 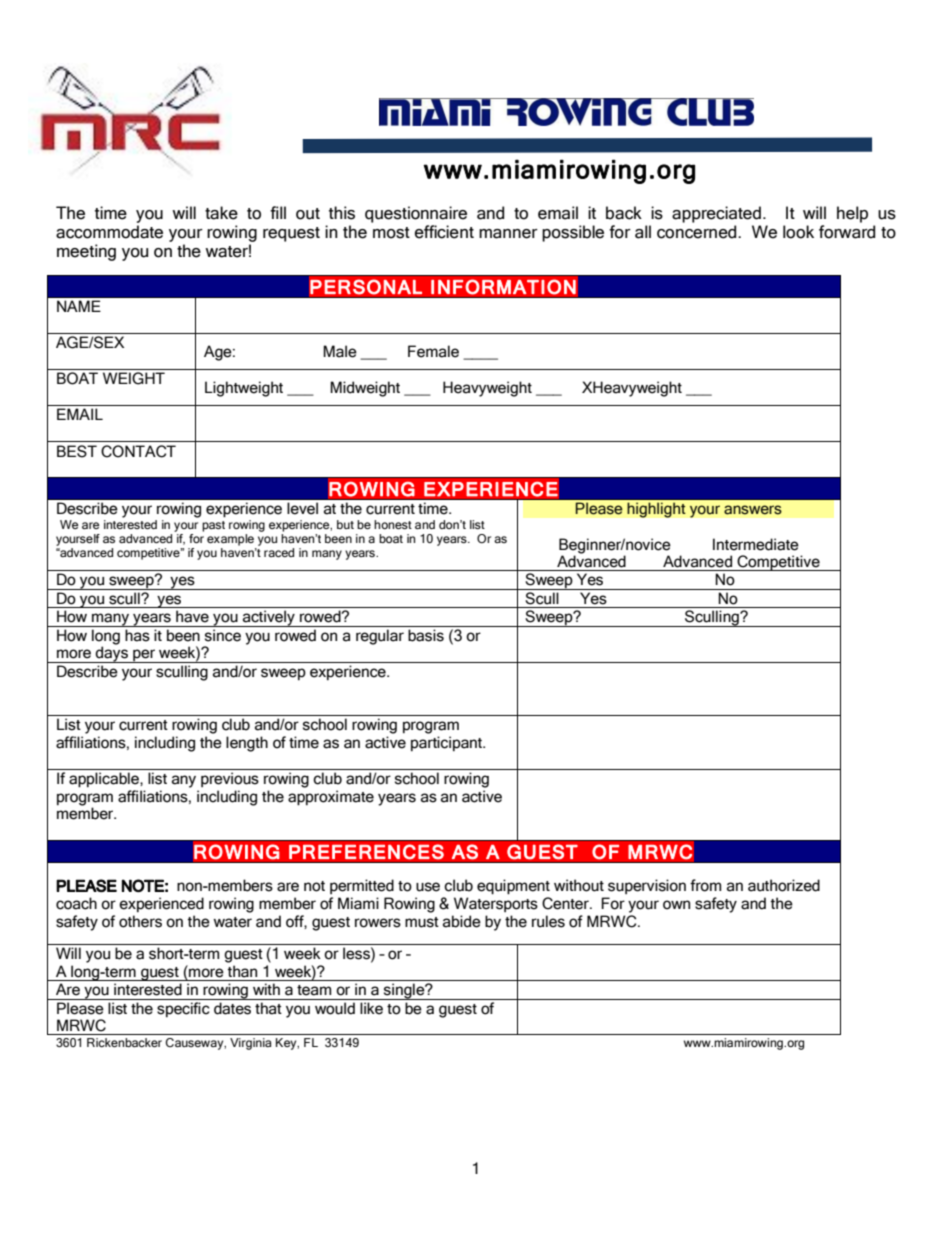 I want to click on accommodate, so click(x=109, y=232).
